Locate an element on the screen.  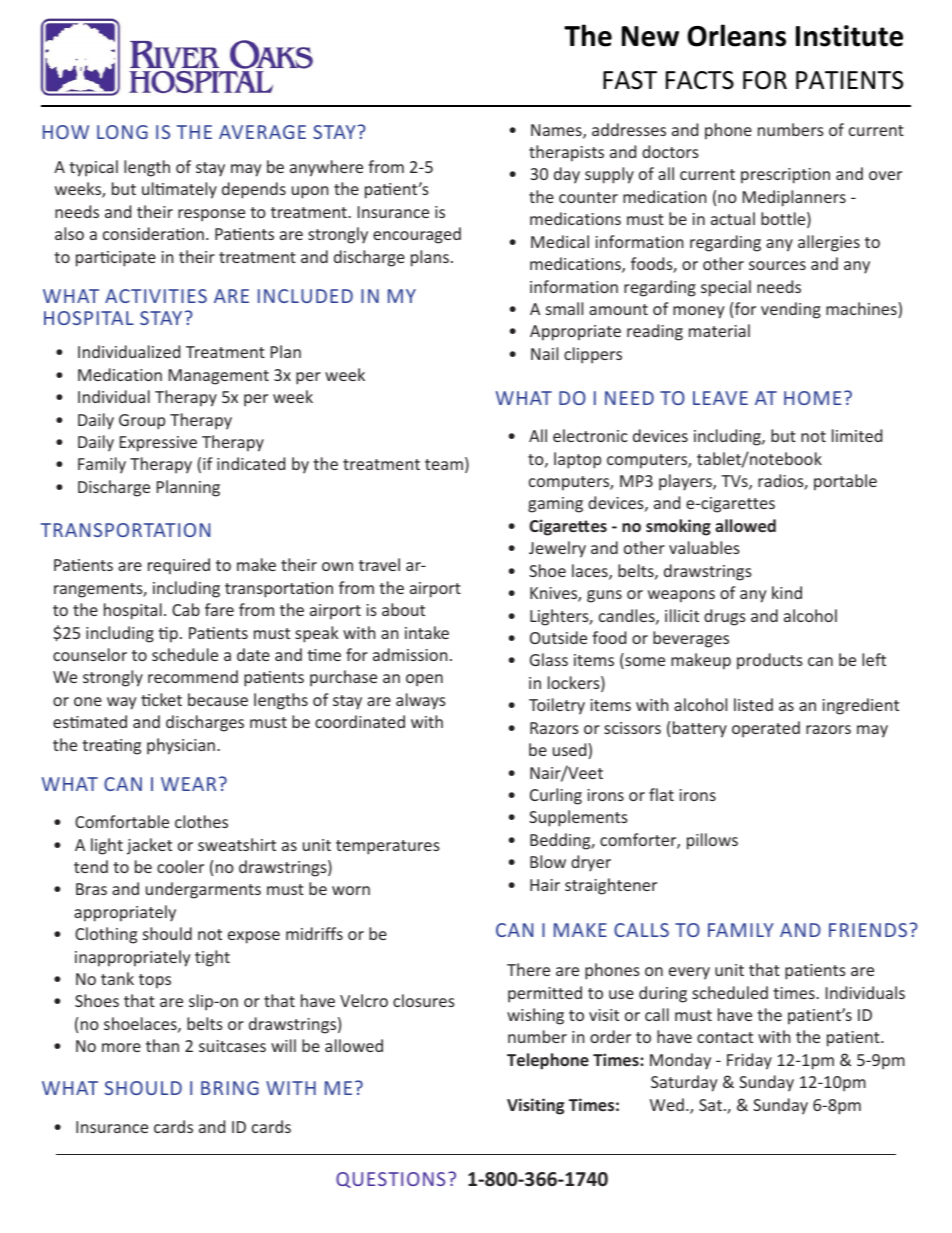
Names is located at coordinates (557, 131).
